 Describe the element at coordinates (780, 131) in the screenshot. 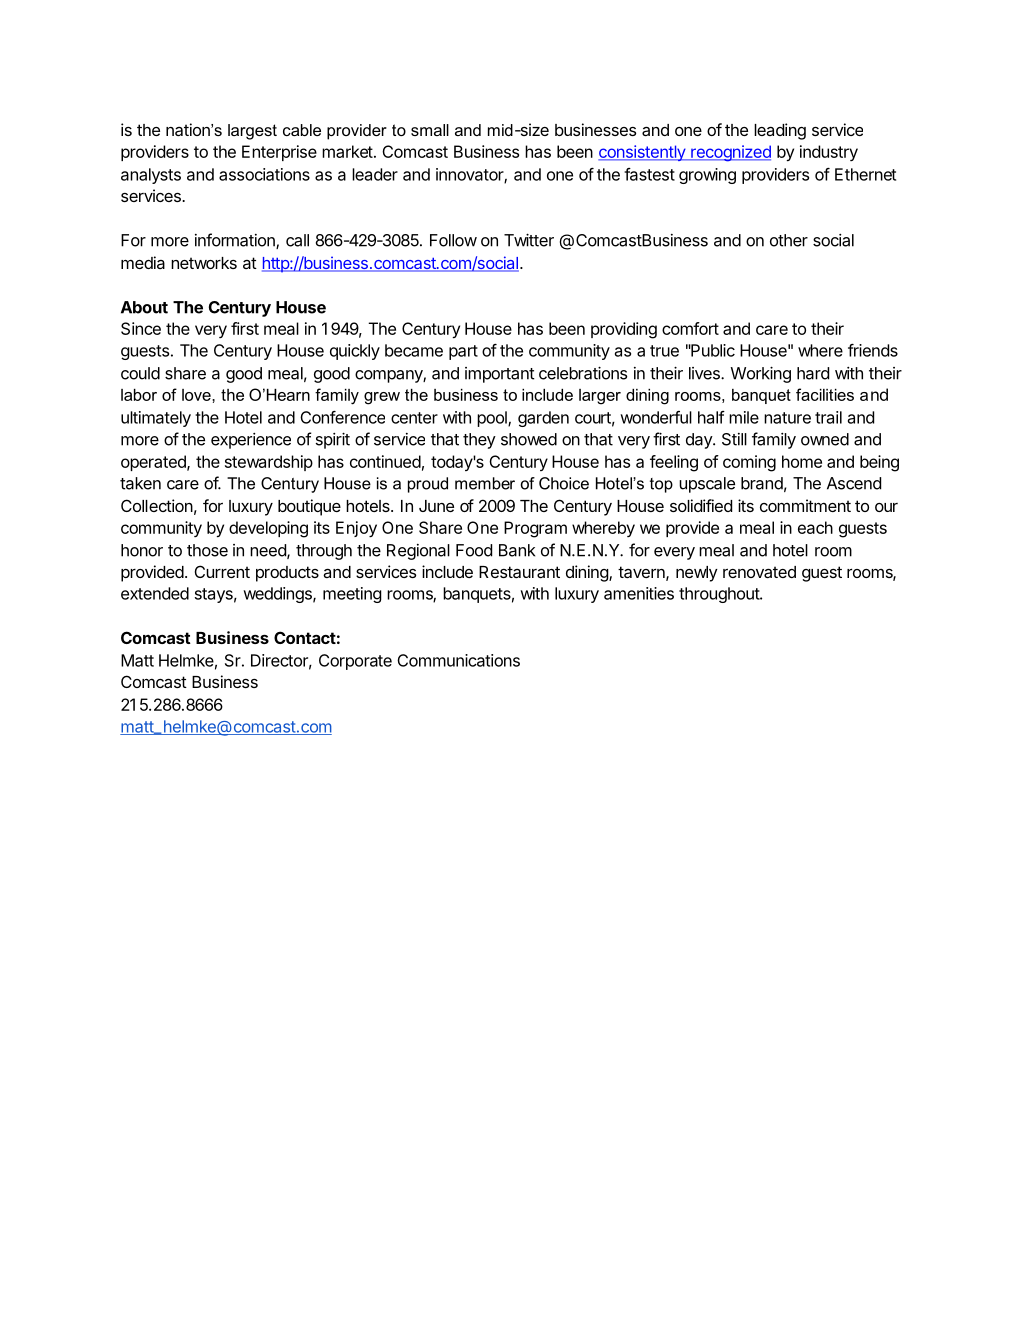

I see `leading` at that location.
